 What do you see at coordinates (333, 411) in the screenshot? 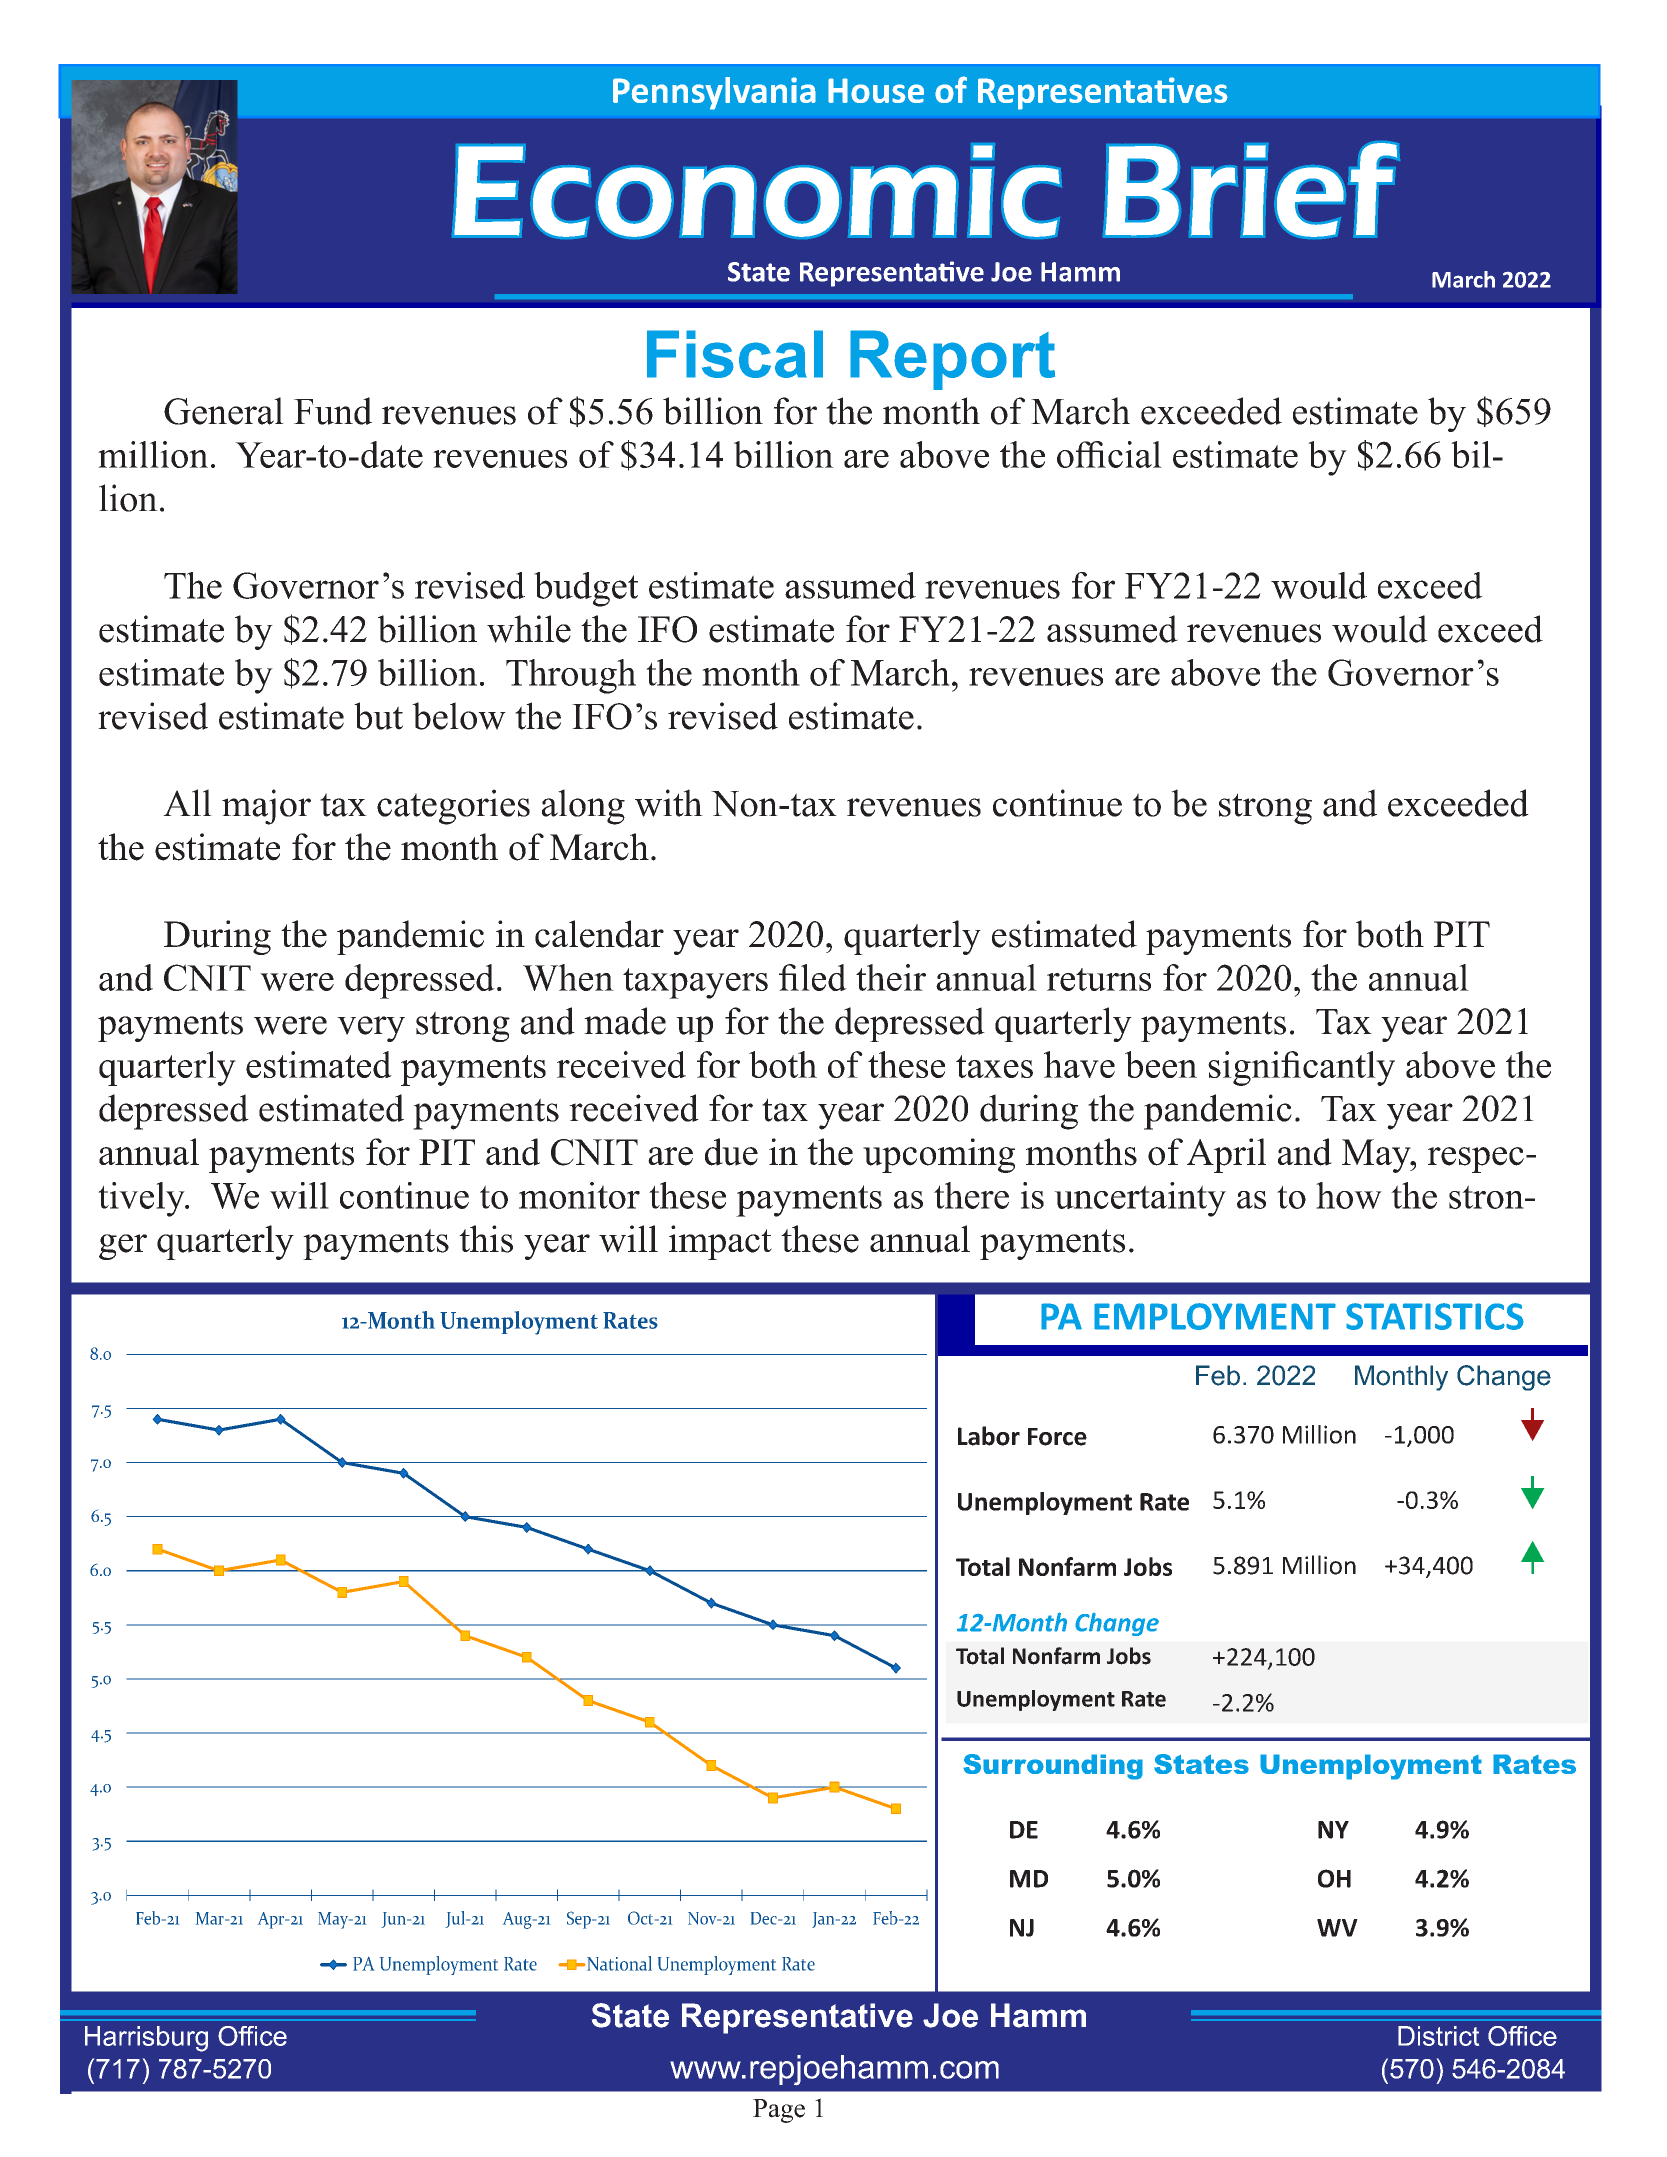
I see `Fund` at bounding box center [333, 411].
